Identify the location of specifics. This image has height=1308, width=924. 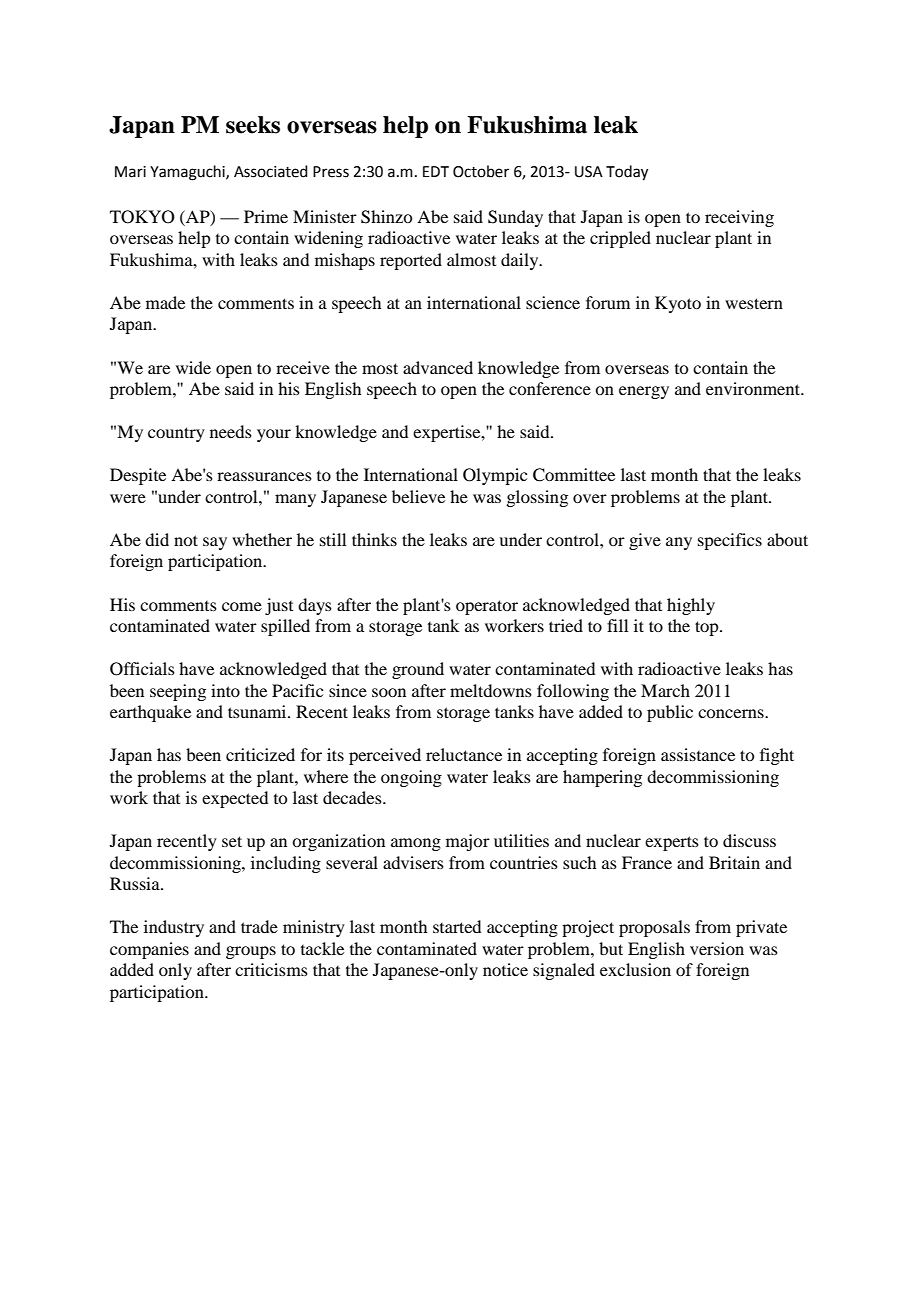
(730, 541).
